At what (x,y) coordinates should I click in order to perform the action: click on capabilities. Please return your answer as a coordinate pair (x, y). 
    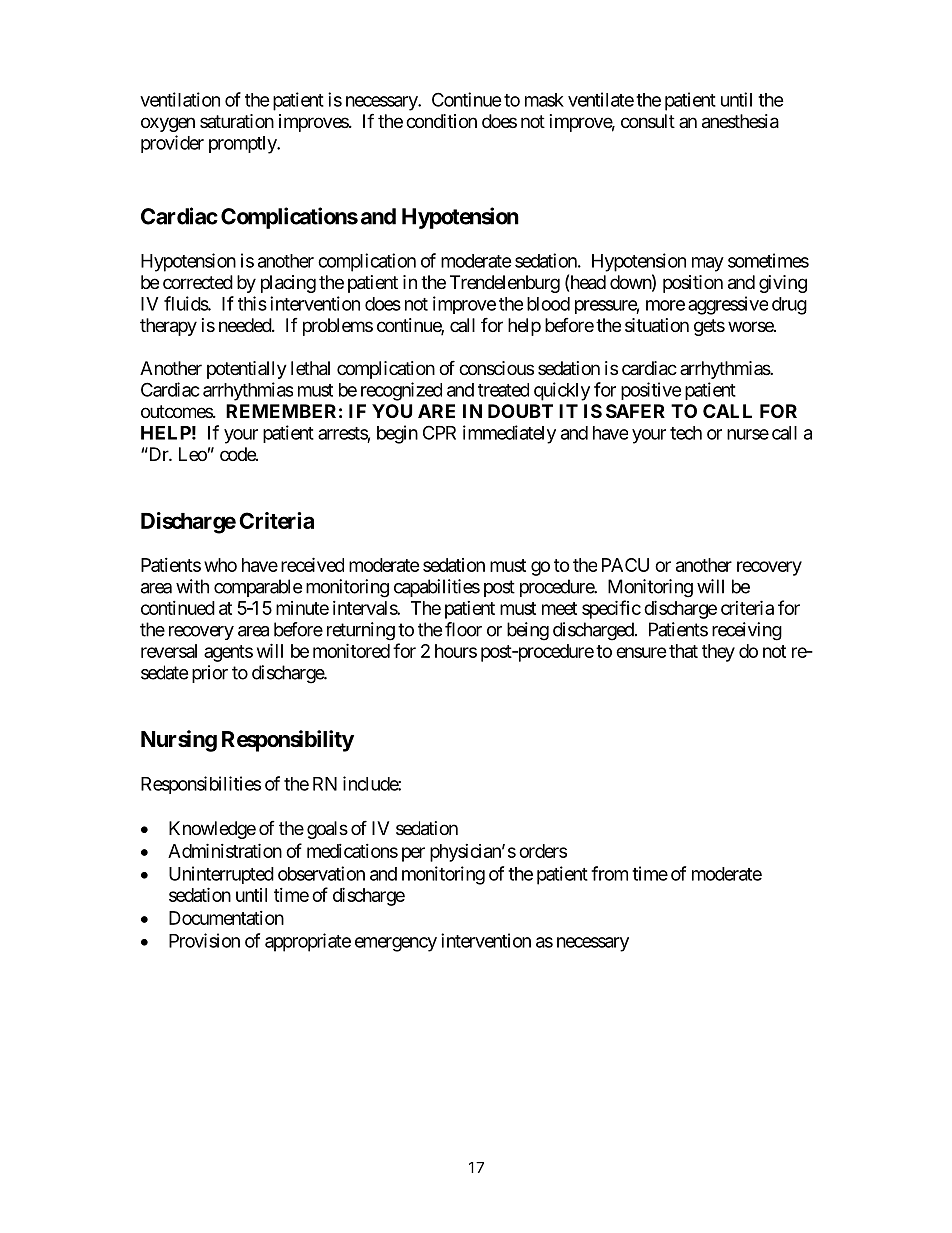
    Looking at the image, I should click on (437, 588).
